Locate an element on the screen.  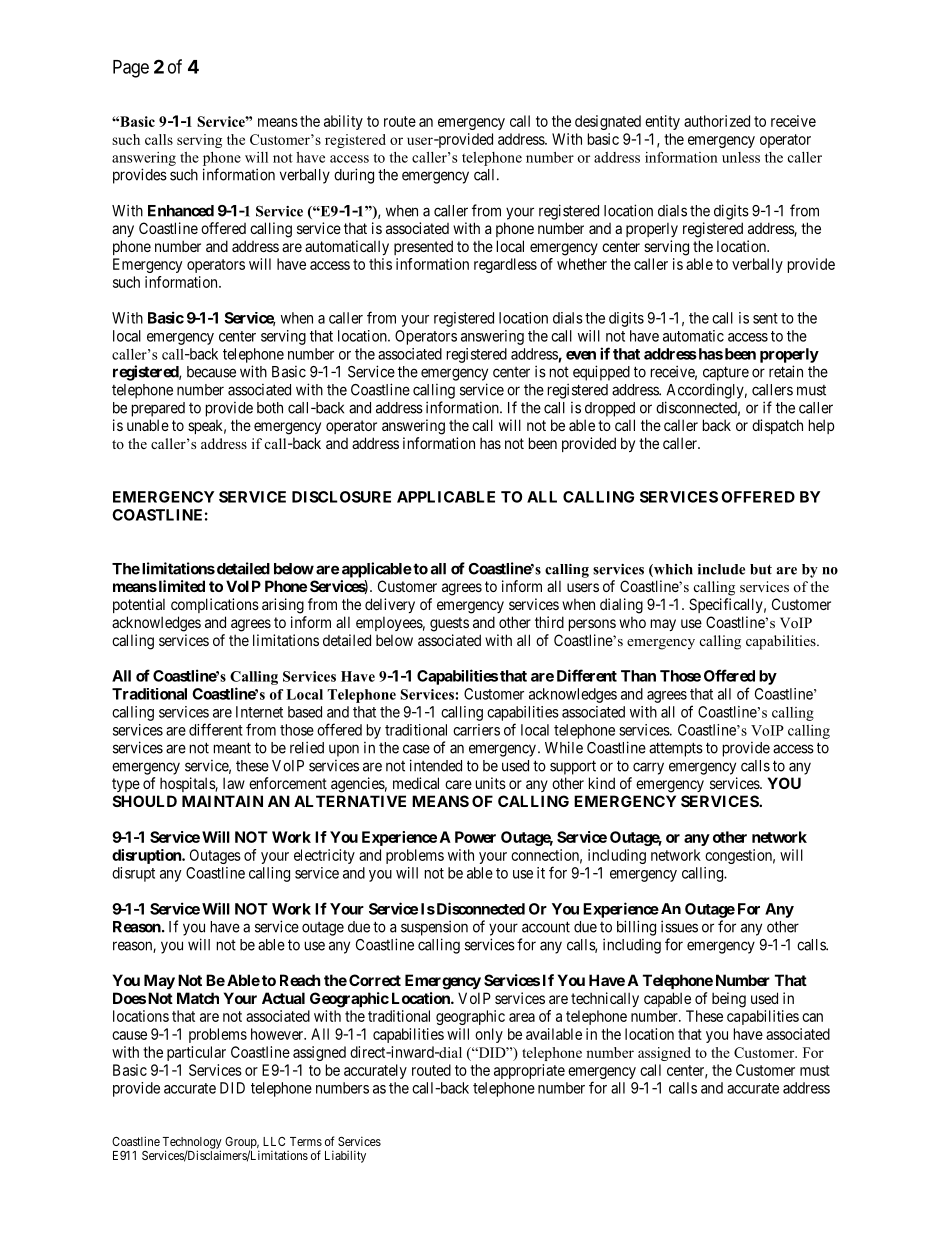
appropriate is located at coordinates (529, 1071).
